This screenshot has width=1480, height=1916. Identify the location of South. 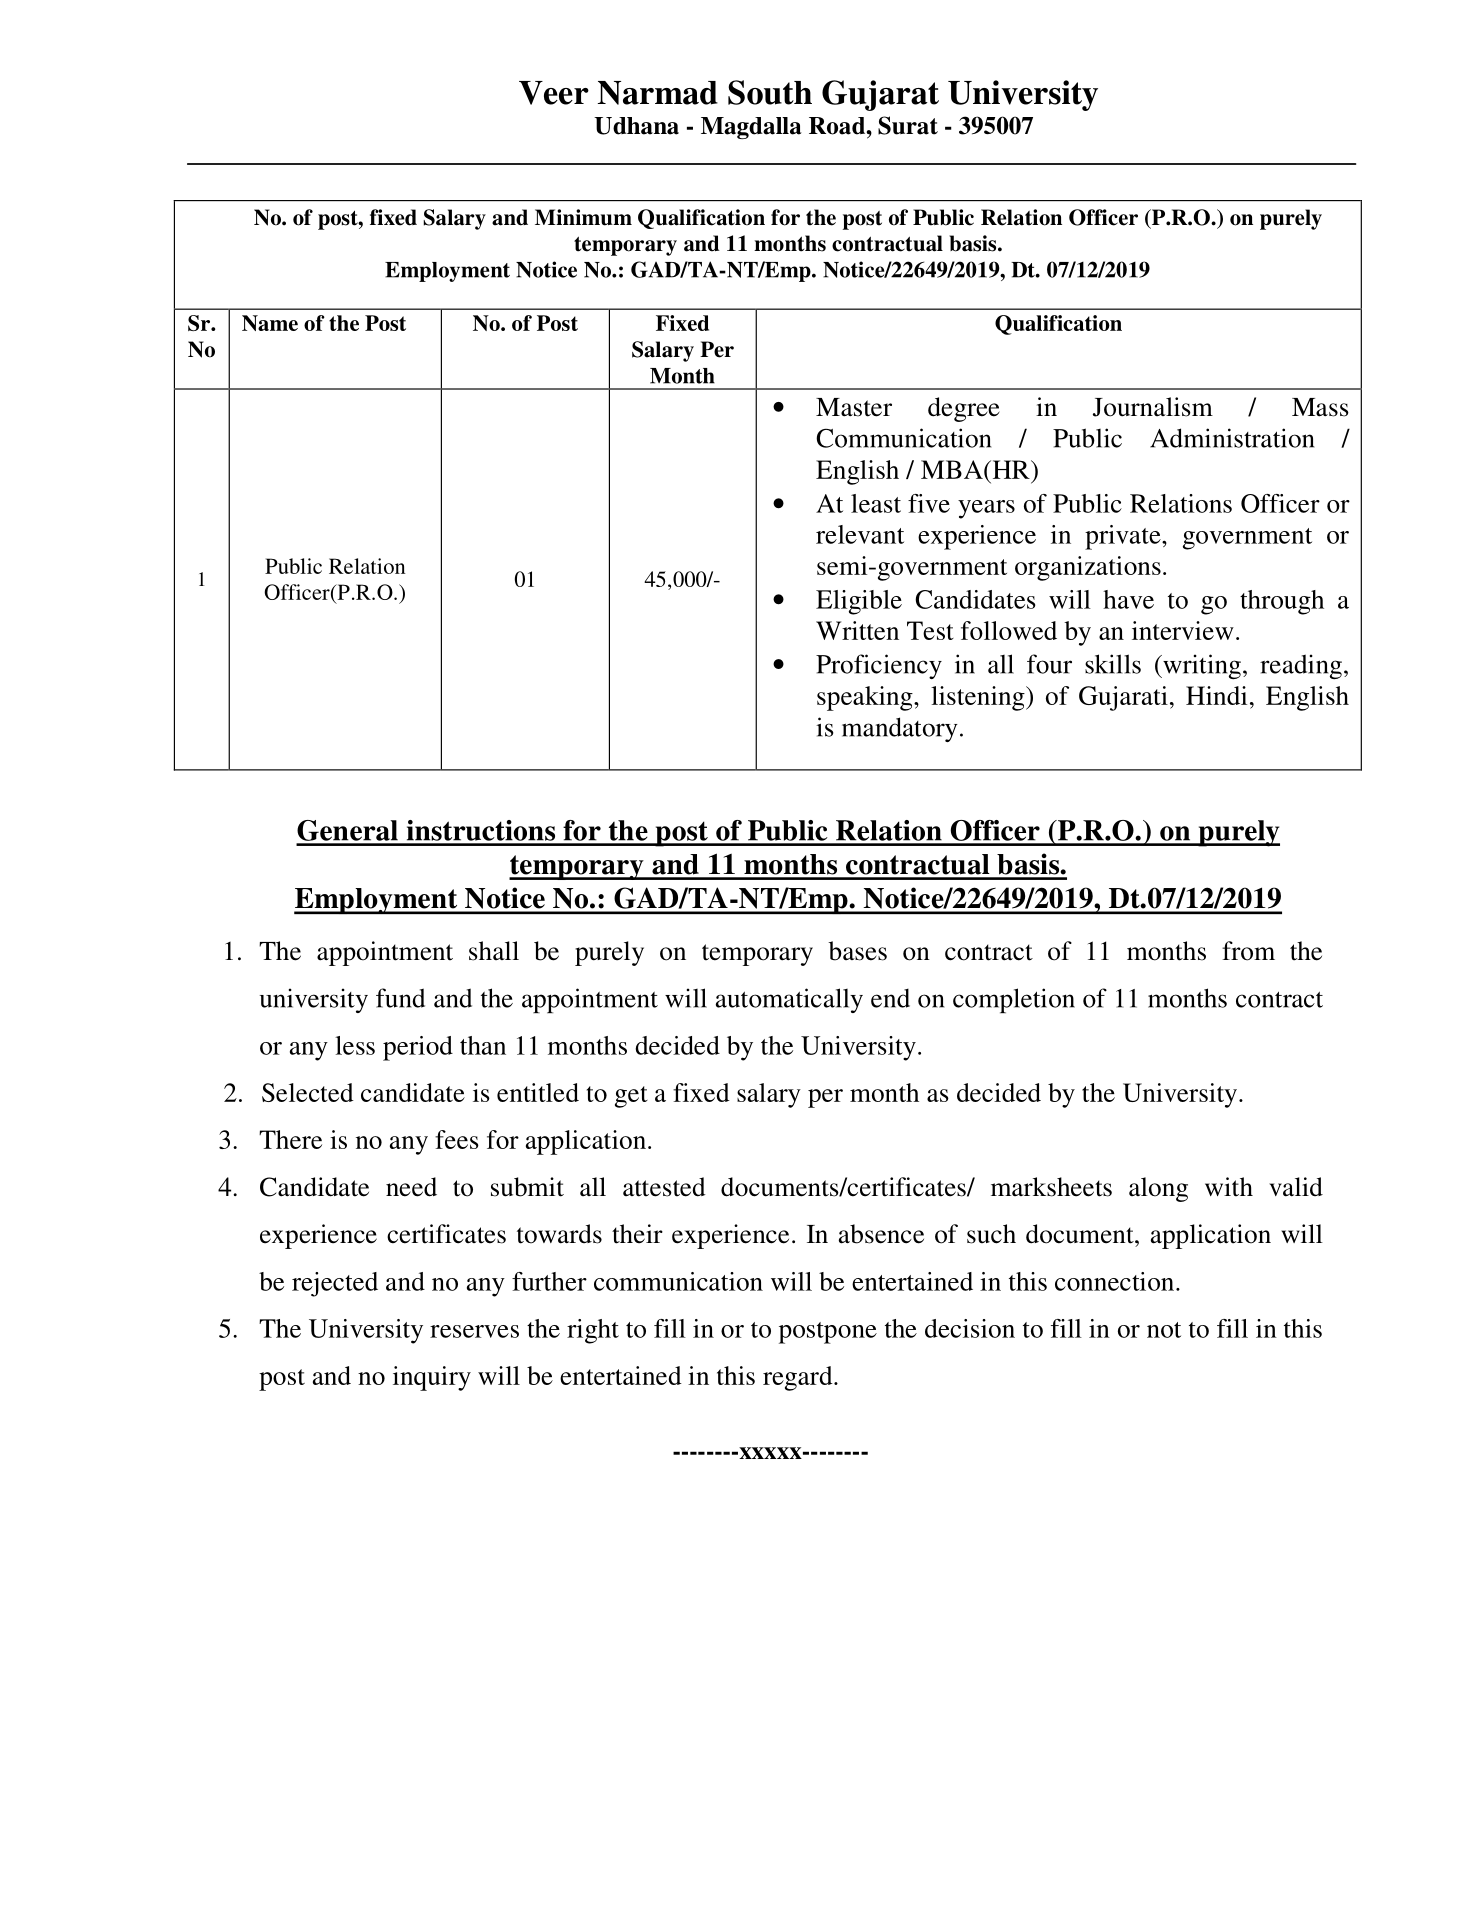
(770, 92).
